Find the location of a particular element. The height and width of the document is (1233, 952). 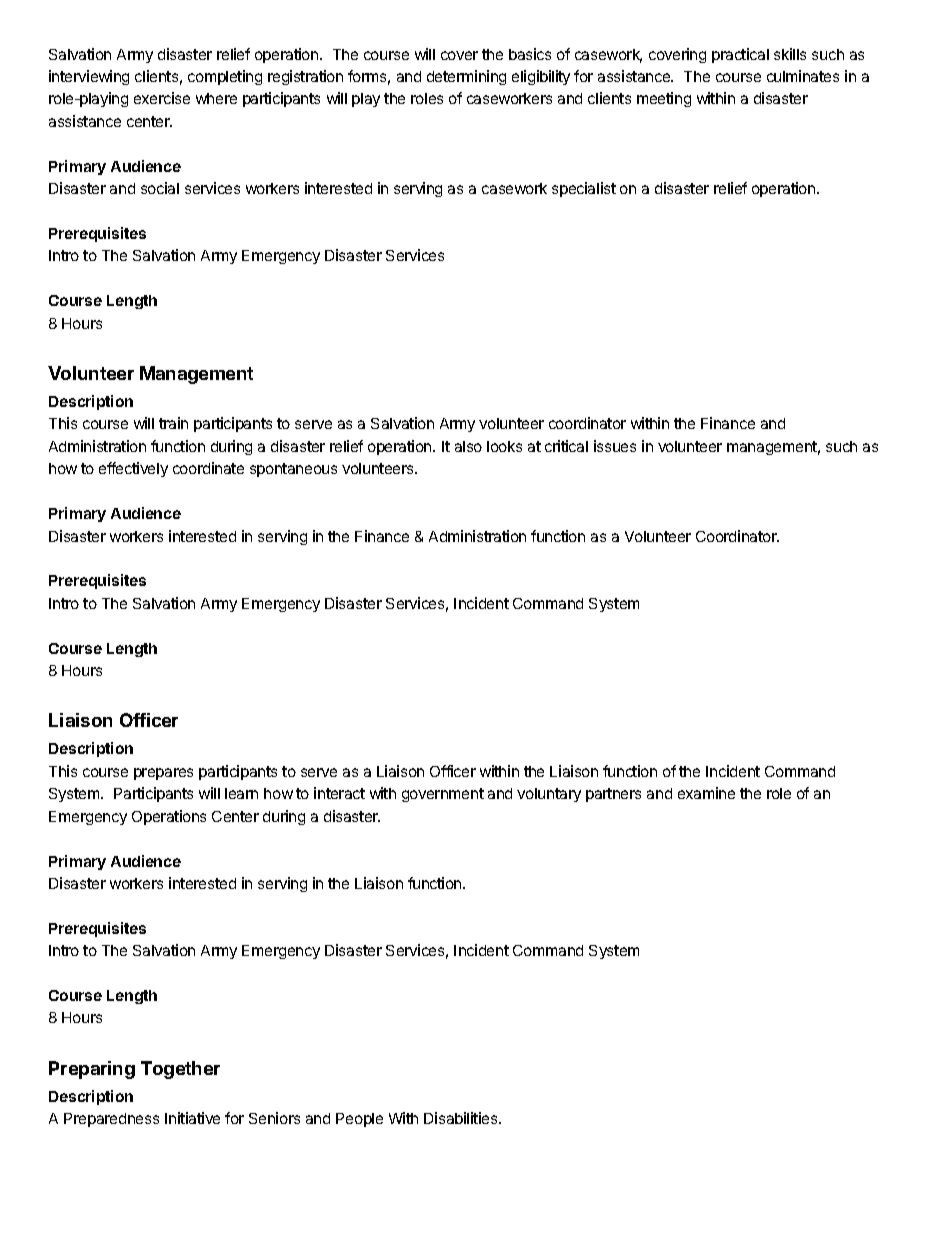

effectively is located at coordinates (133, 469).
